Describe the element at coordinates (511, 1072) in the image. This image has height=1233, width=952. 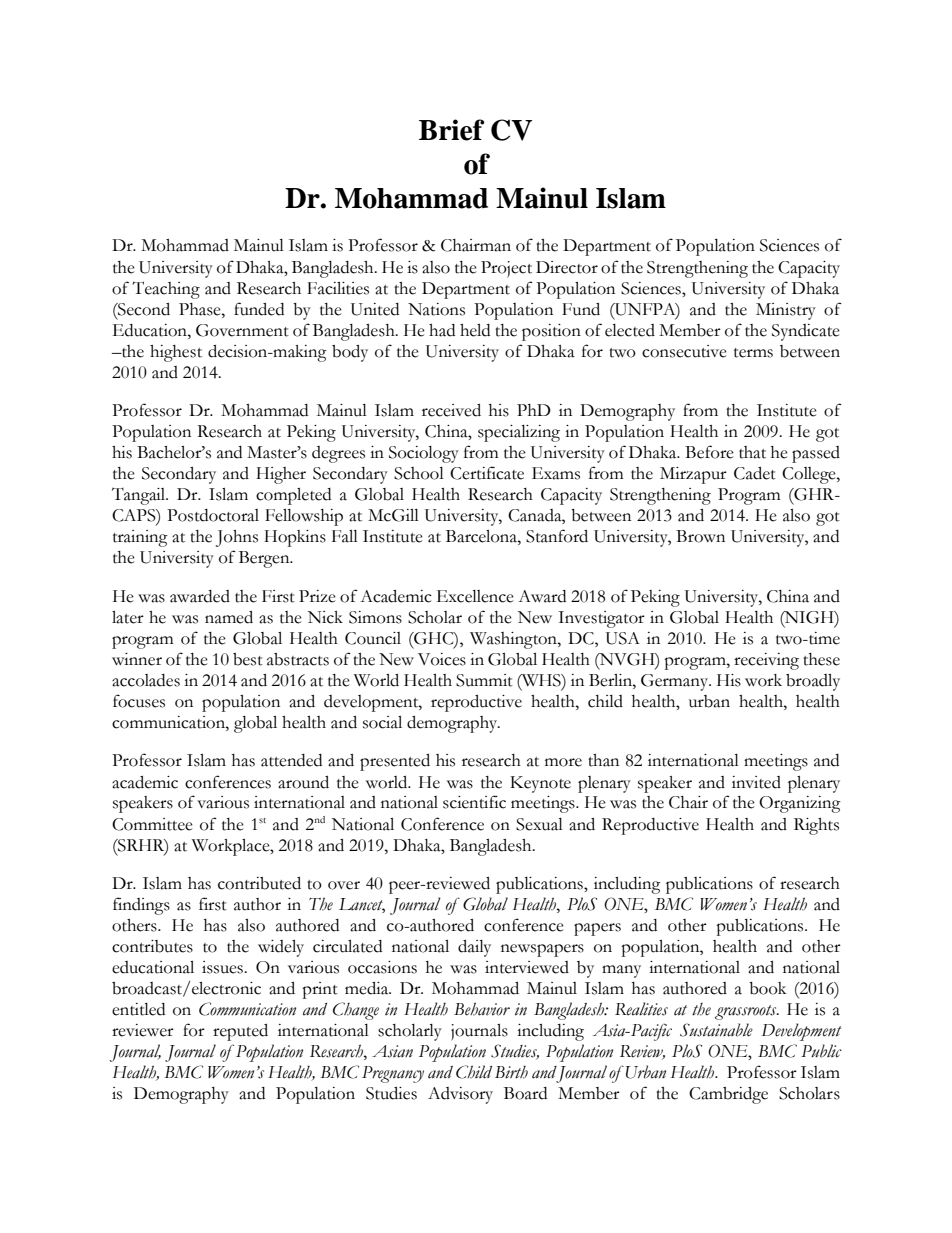
I see `Birth` at that location.
